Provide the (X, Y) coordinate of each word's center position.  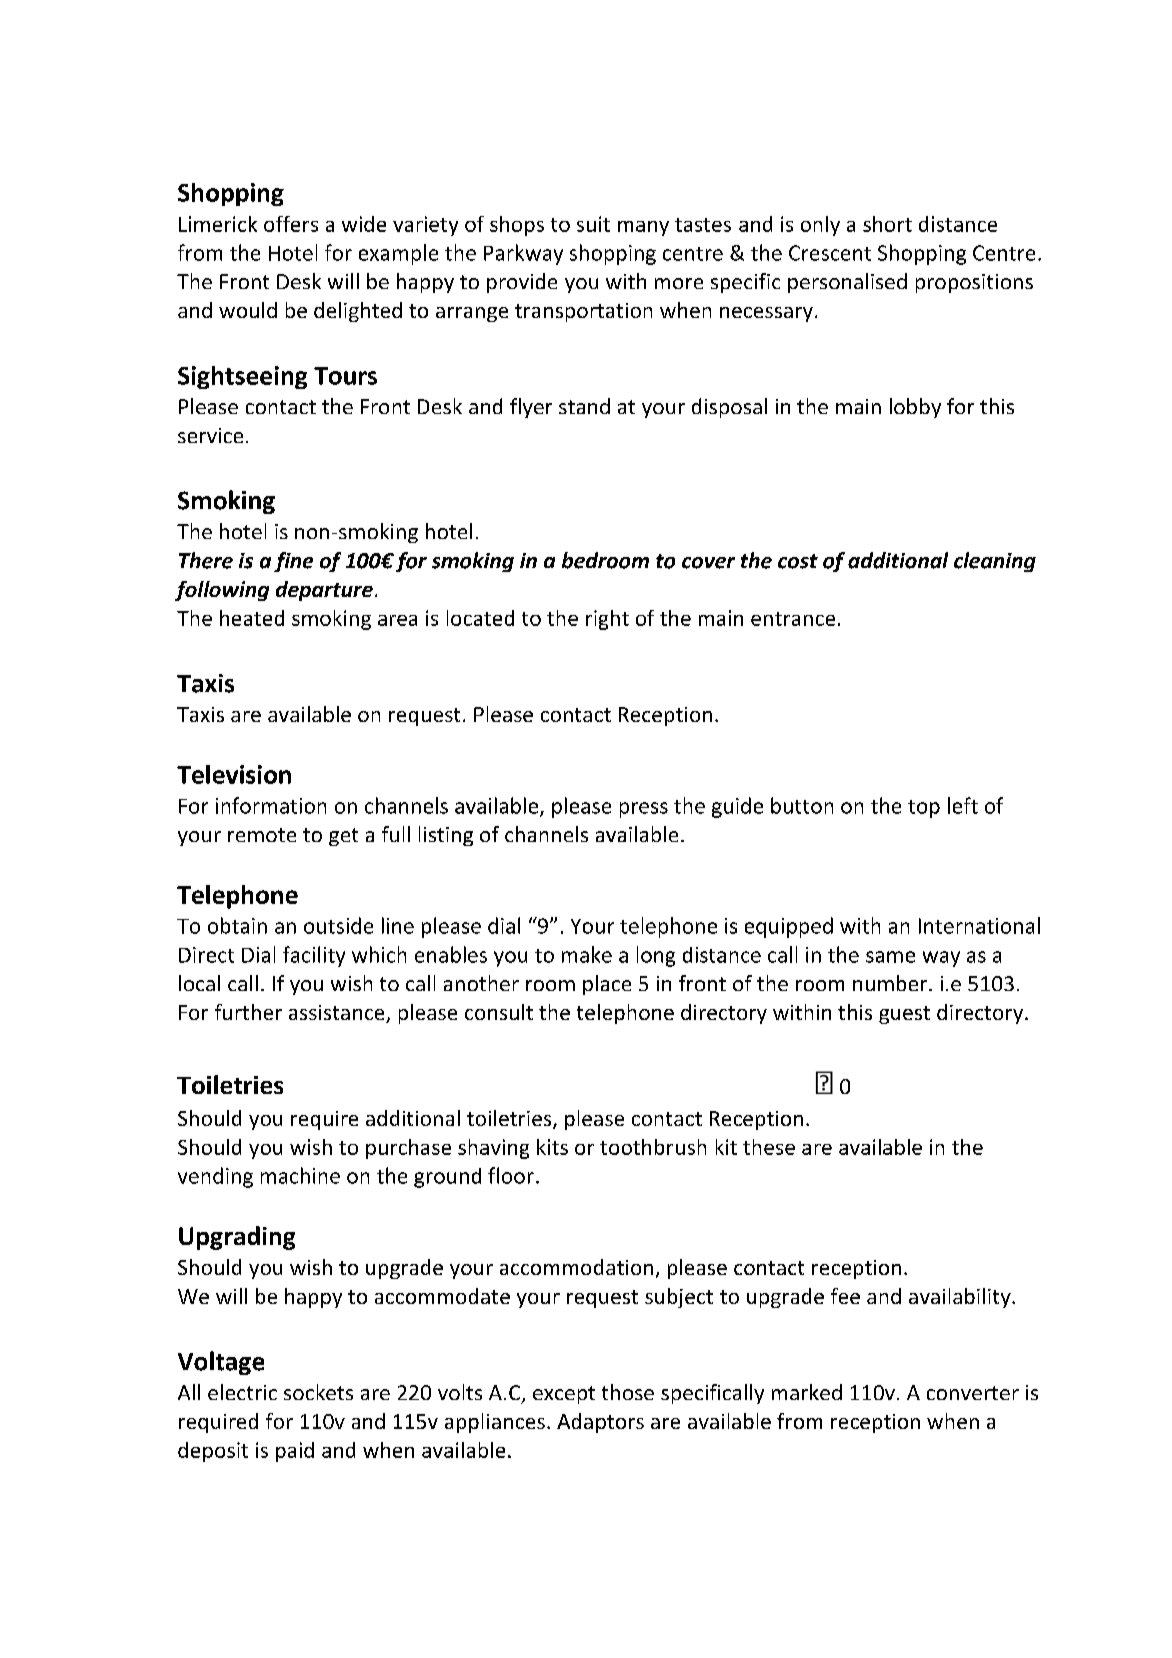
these (769, 1147)
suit (593, 224)
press (644, 810)
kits (552, 1147)
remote (262, 835)
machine (300, 1175)
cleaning (995, 562)
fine (293, 562)
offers (291, 224)
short (887, 224)
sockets (318, 1392)
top (924, 809)
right (607, 620)
